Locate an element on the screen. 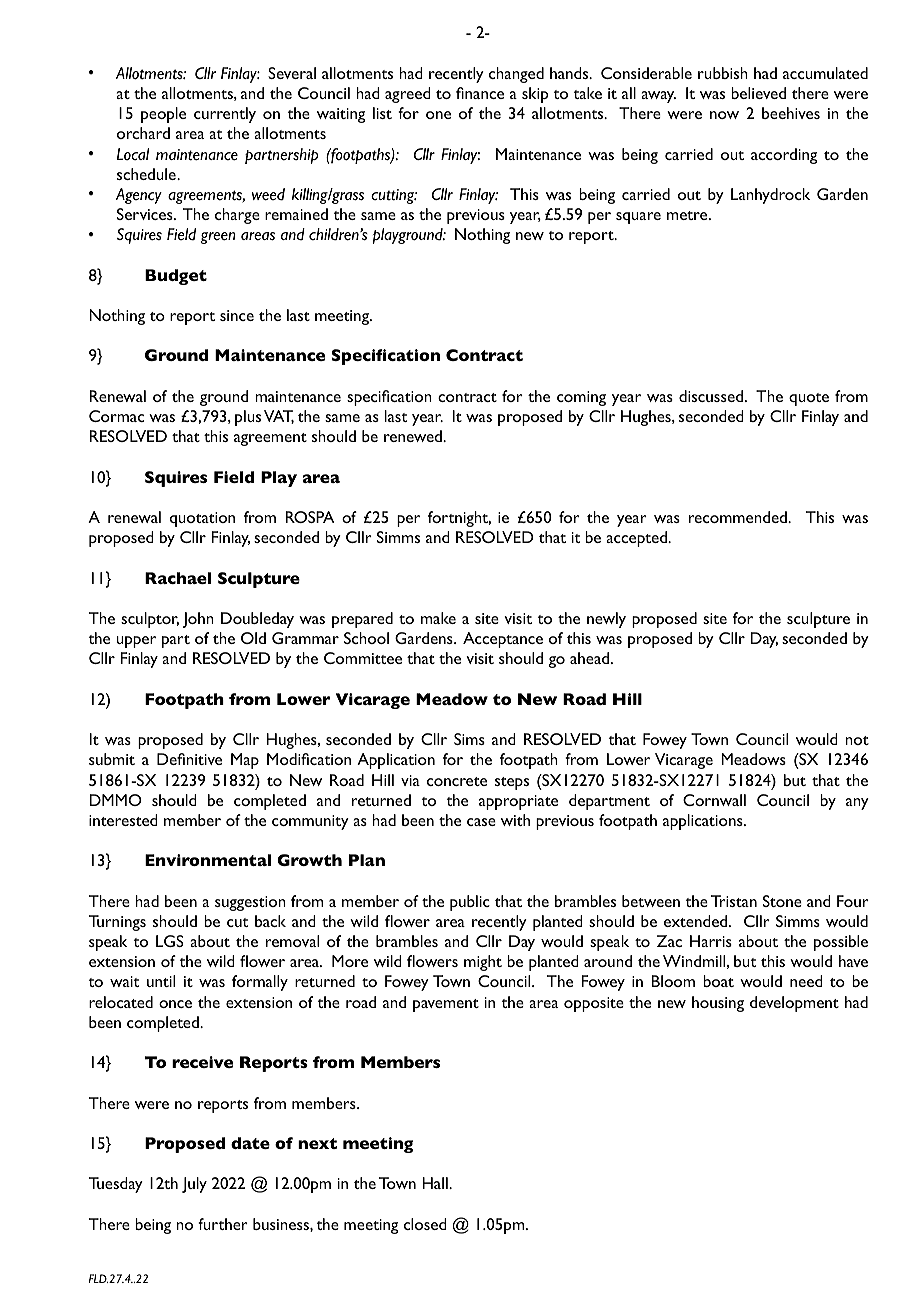  case is located at coordinates (481, 822).
